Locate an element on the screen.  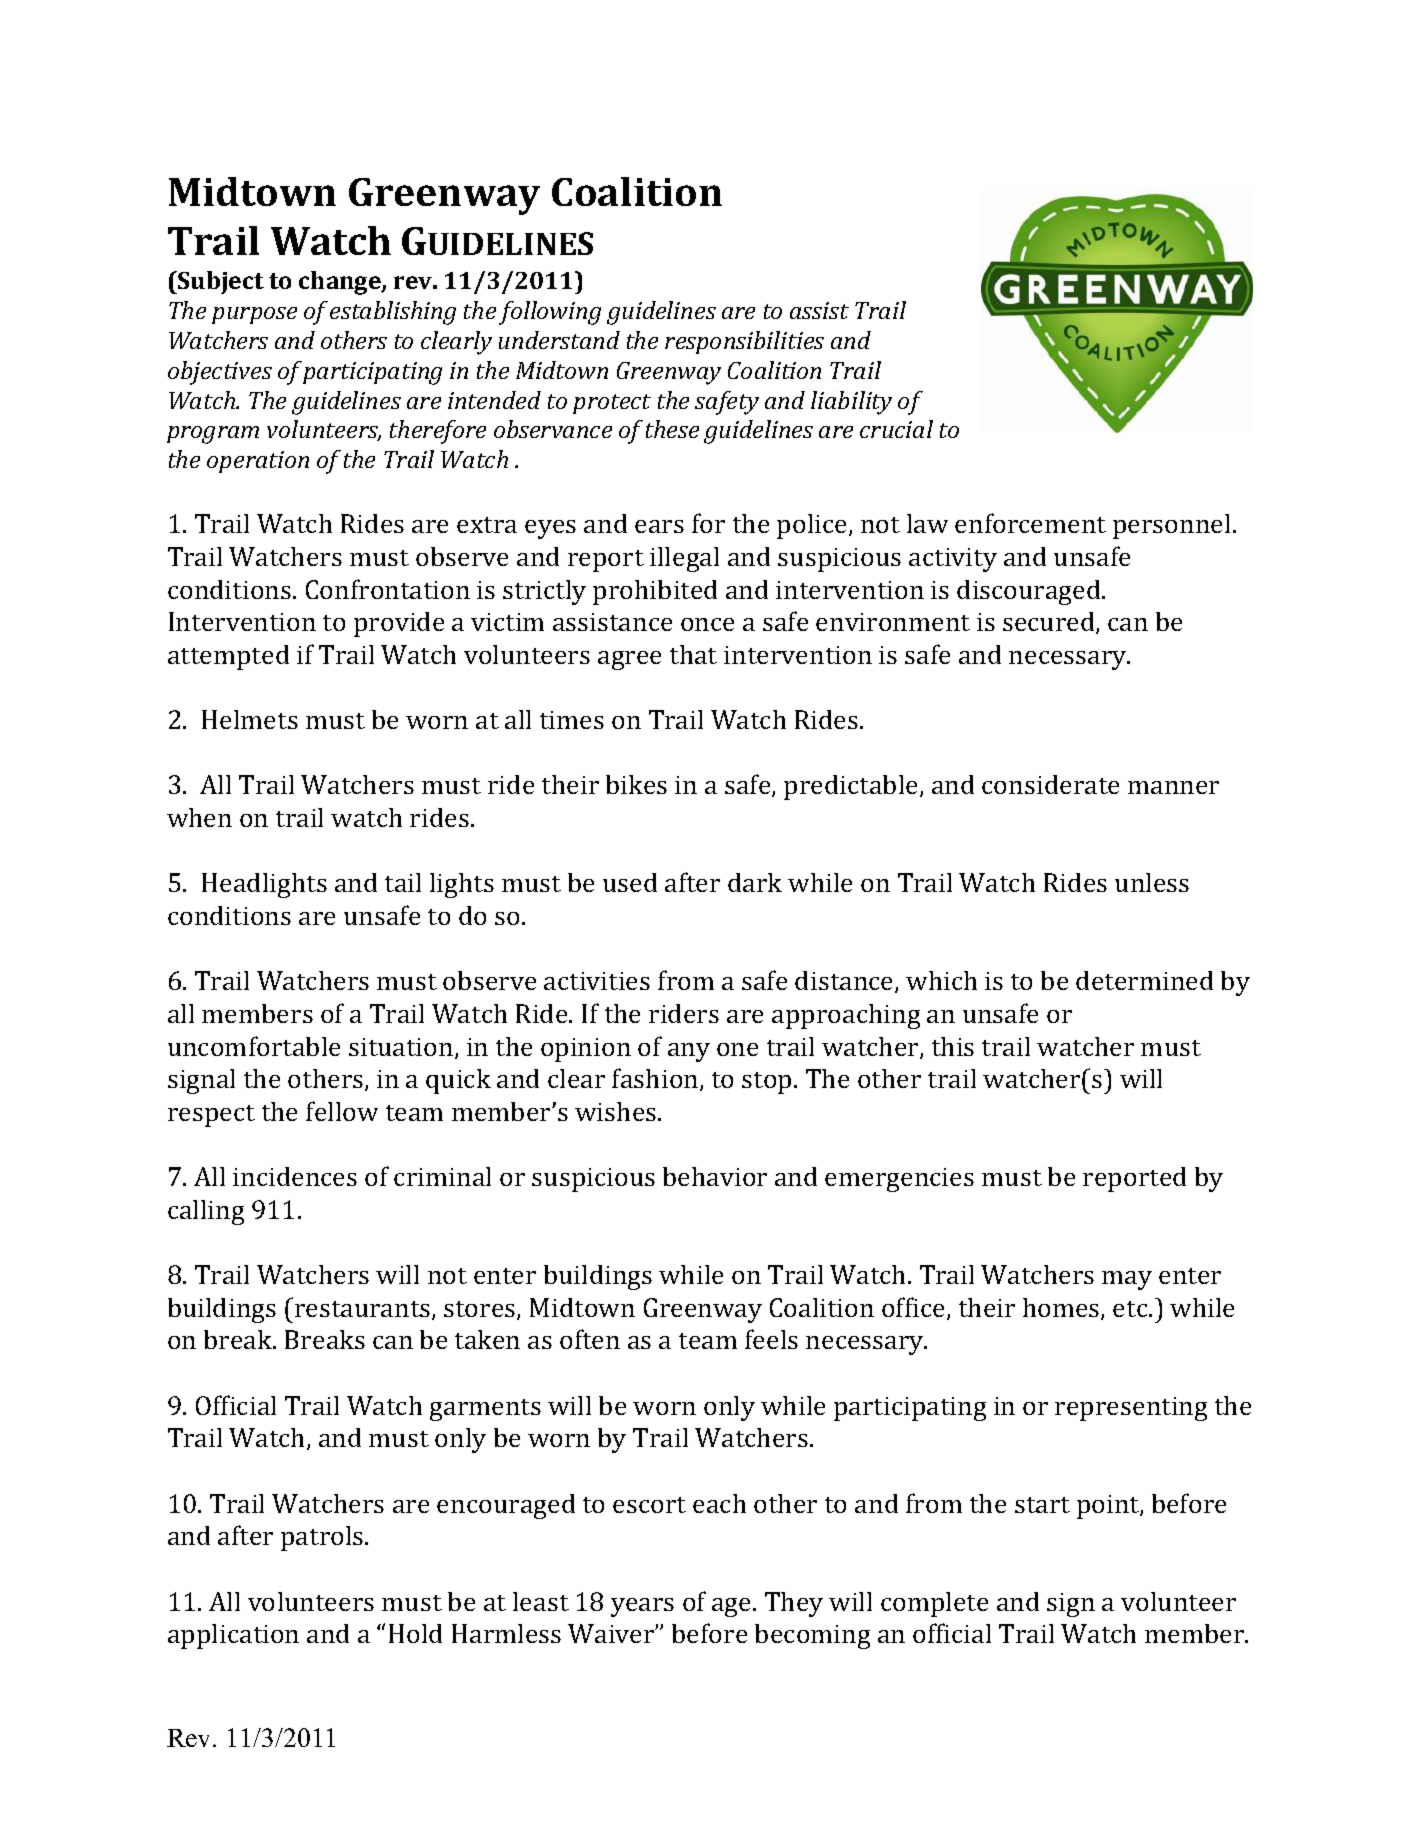
bikes is located at coordinates (636, 784).
